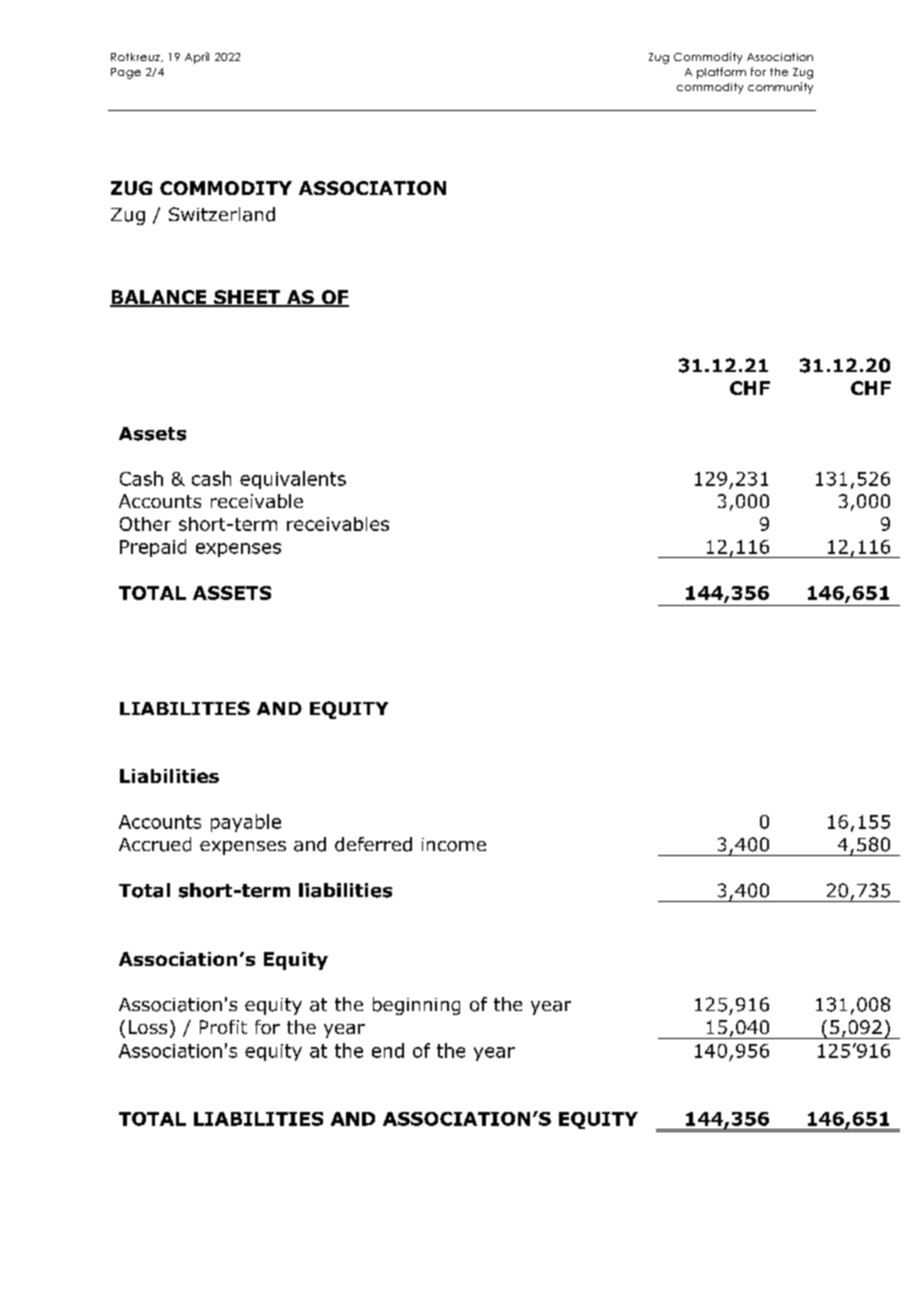 The height and width of the document is (1308, 924). What do you see at coordinates (148, 1027) in the document?
I see `Loss` at bounding box center [148, 1027].
